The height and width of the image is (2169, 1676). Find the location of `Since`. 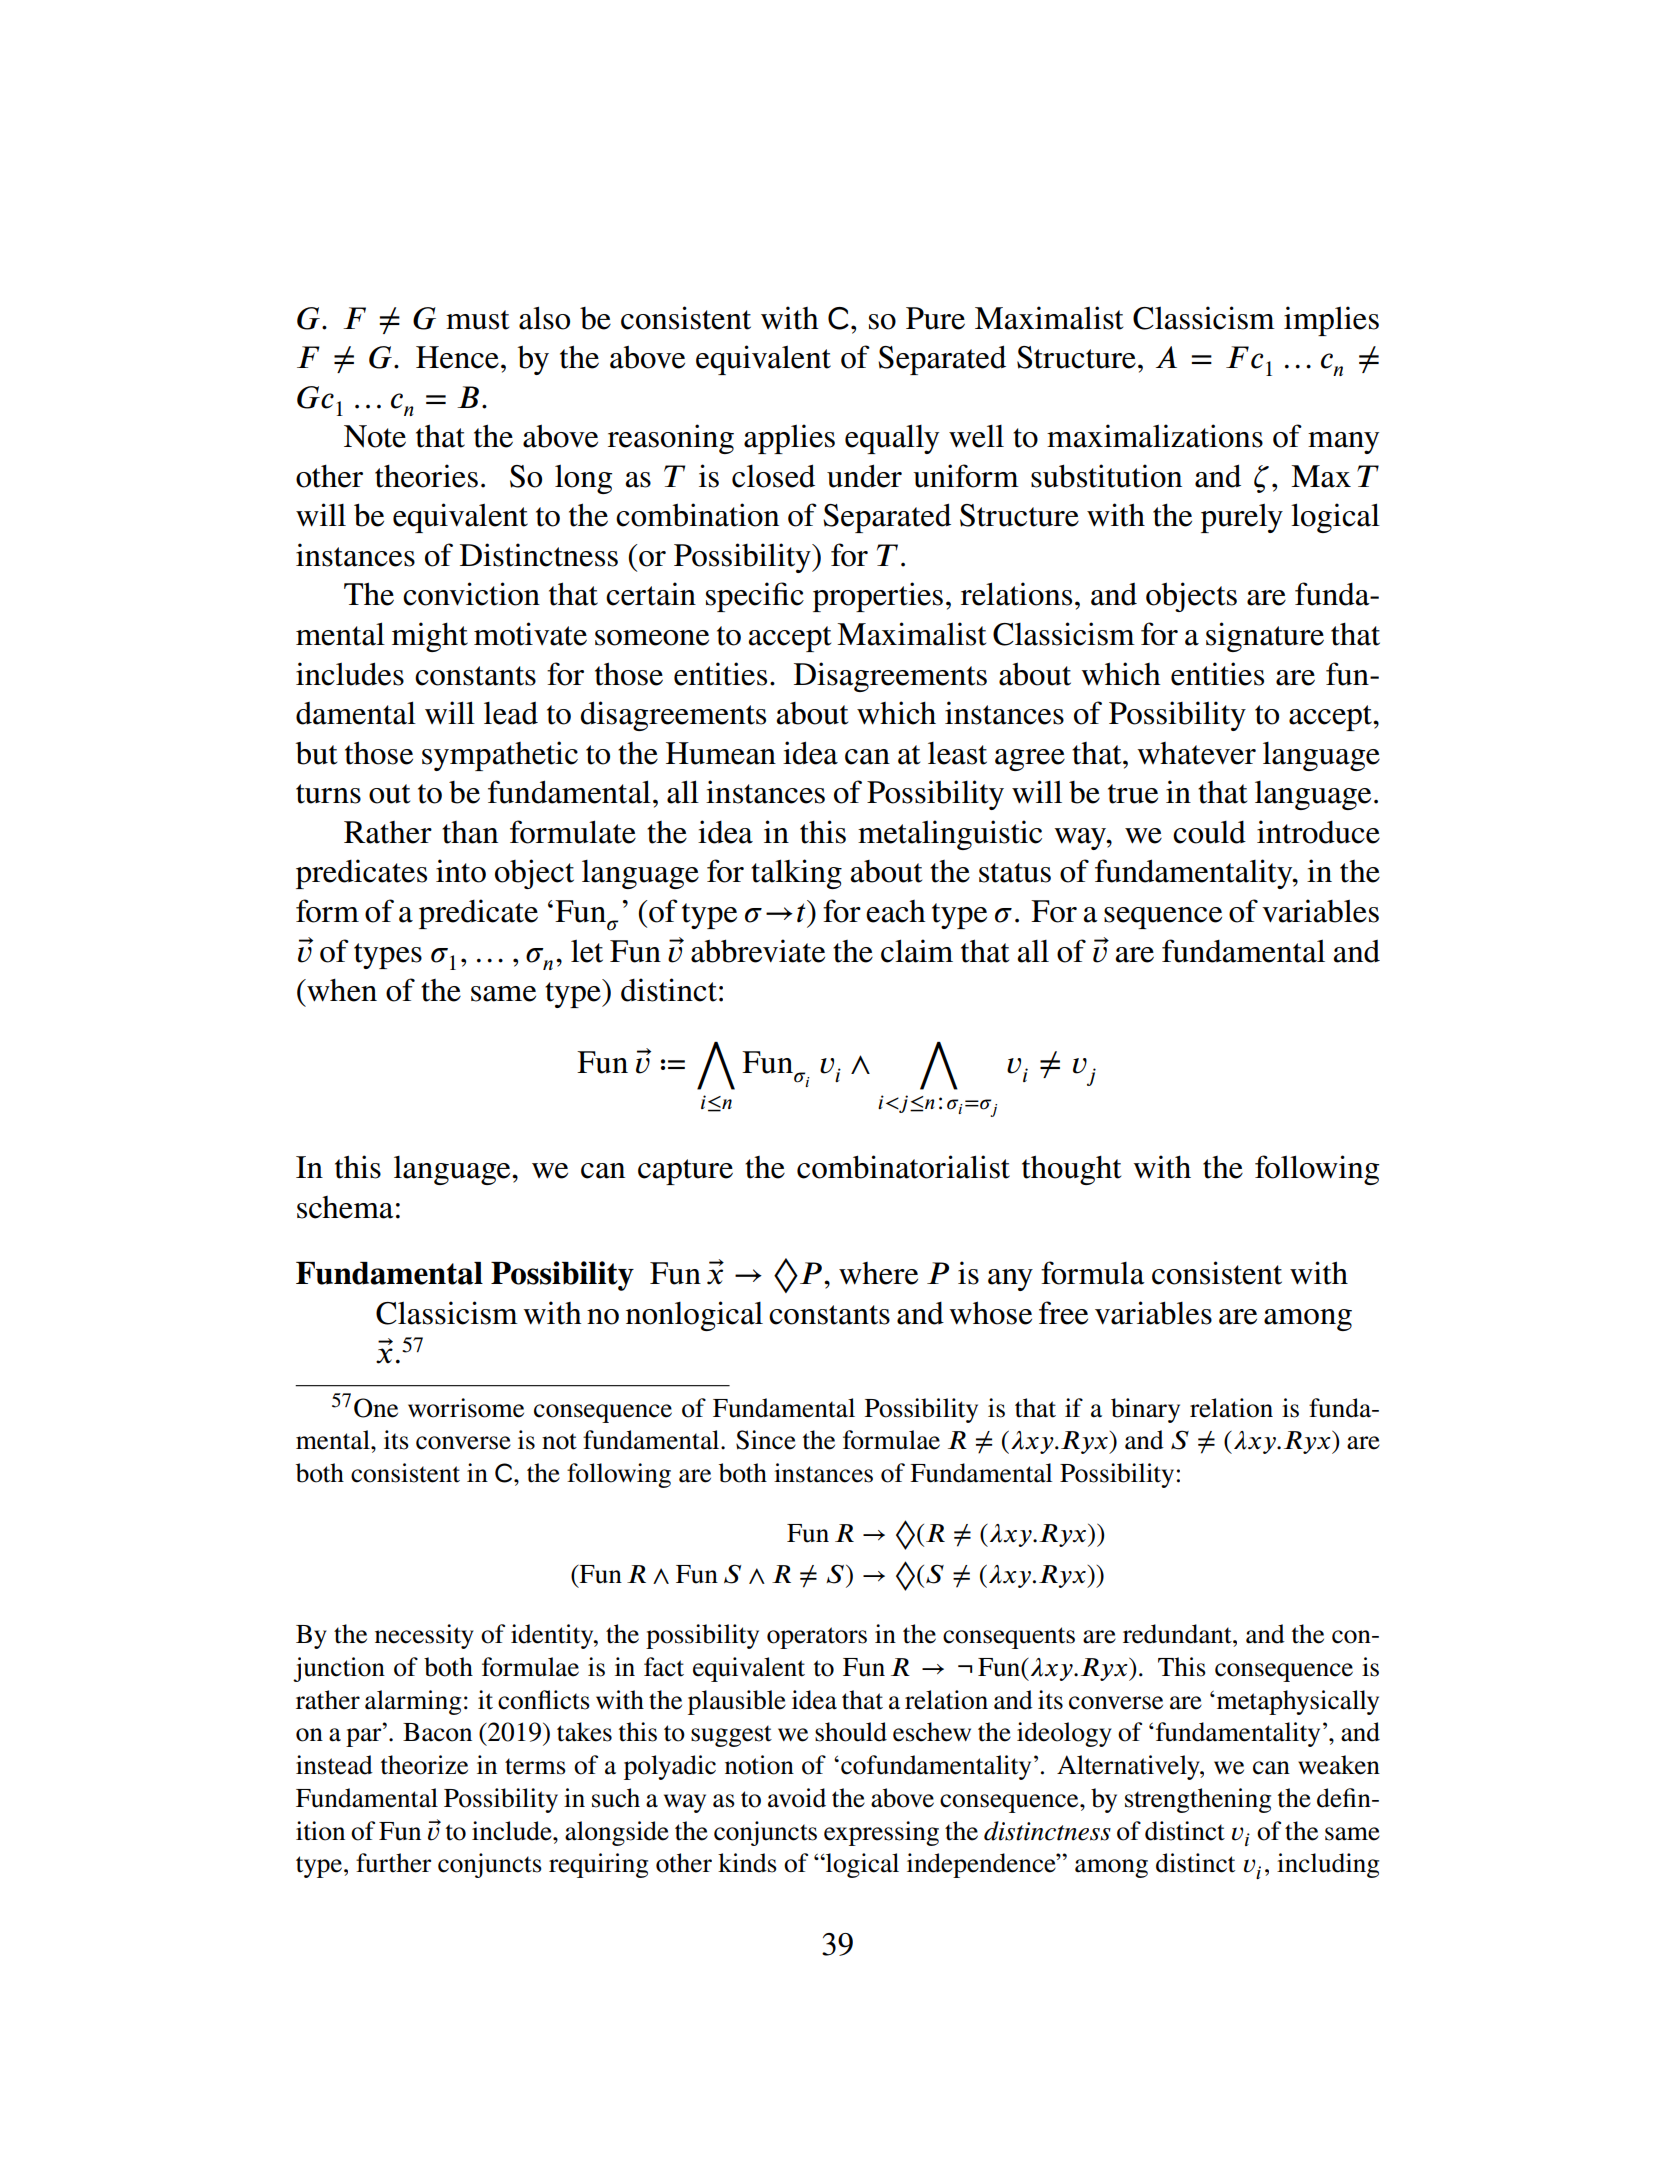

Since is located at coordinates (766, 1440).
